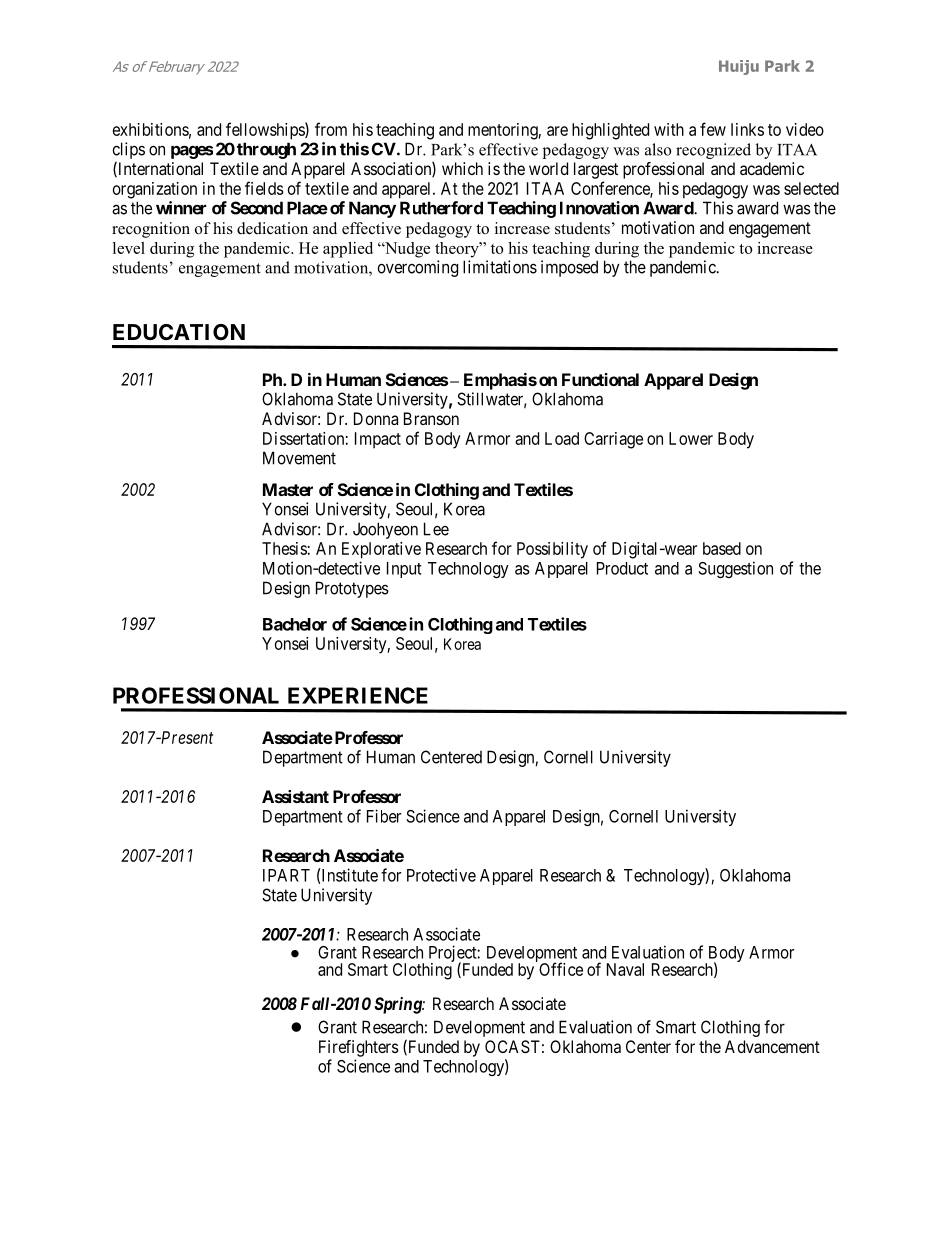 Image resolution: width=952 pixels, height=1233 pixels. I want to click on EXPERIENCE, so click(358, 695).
